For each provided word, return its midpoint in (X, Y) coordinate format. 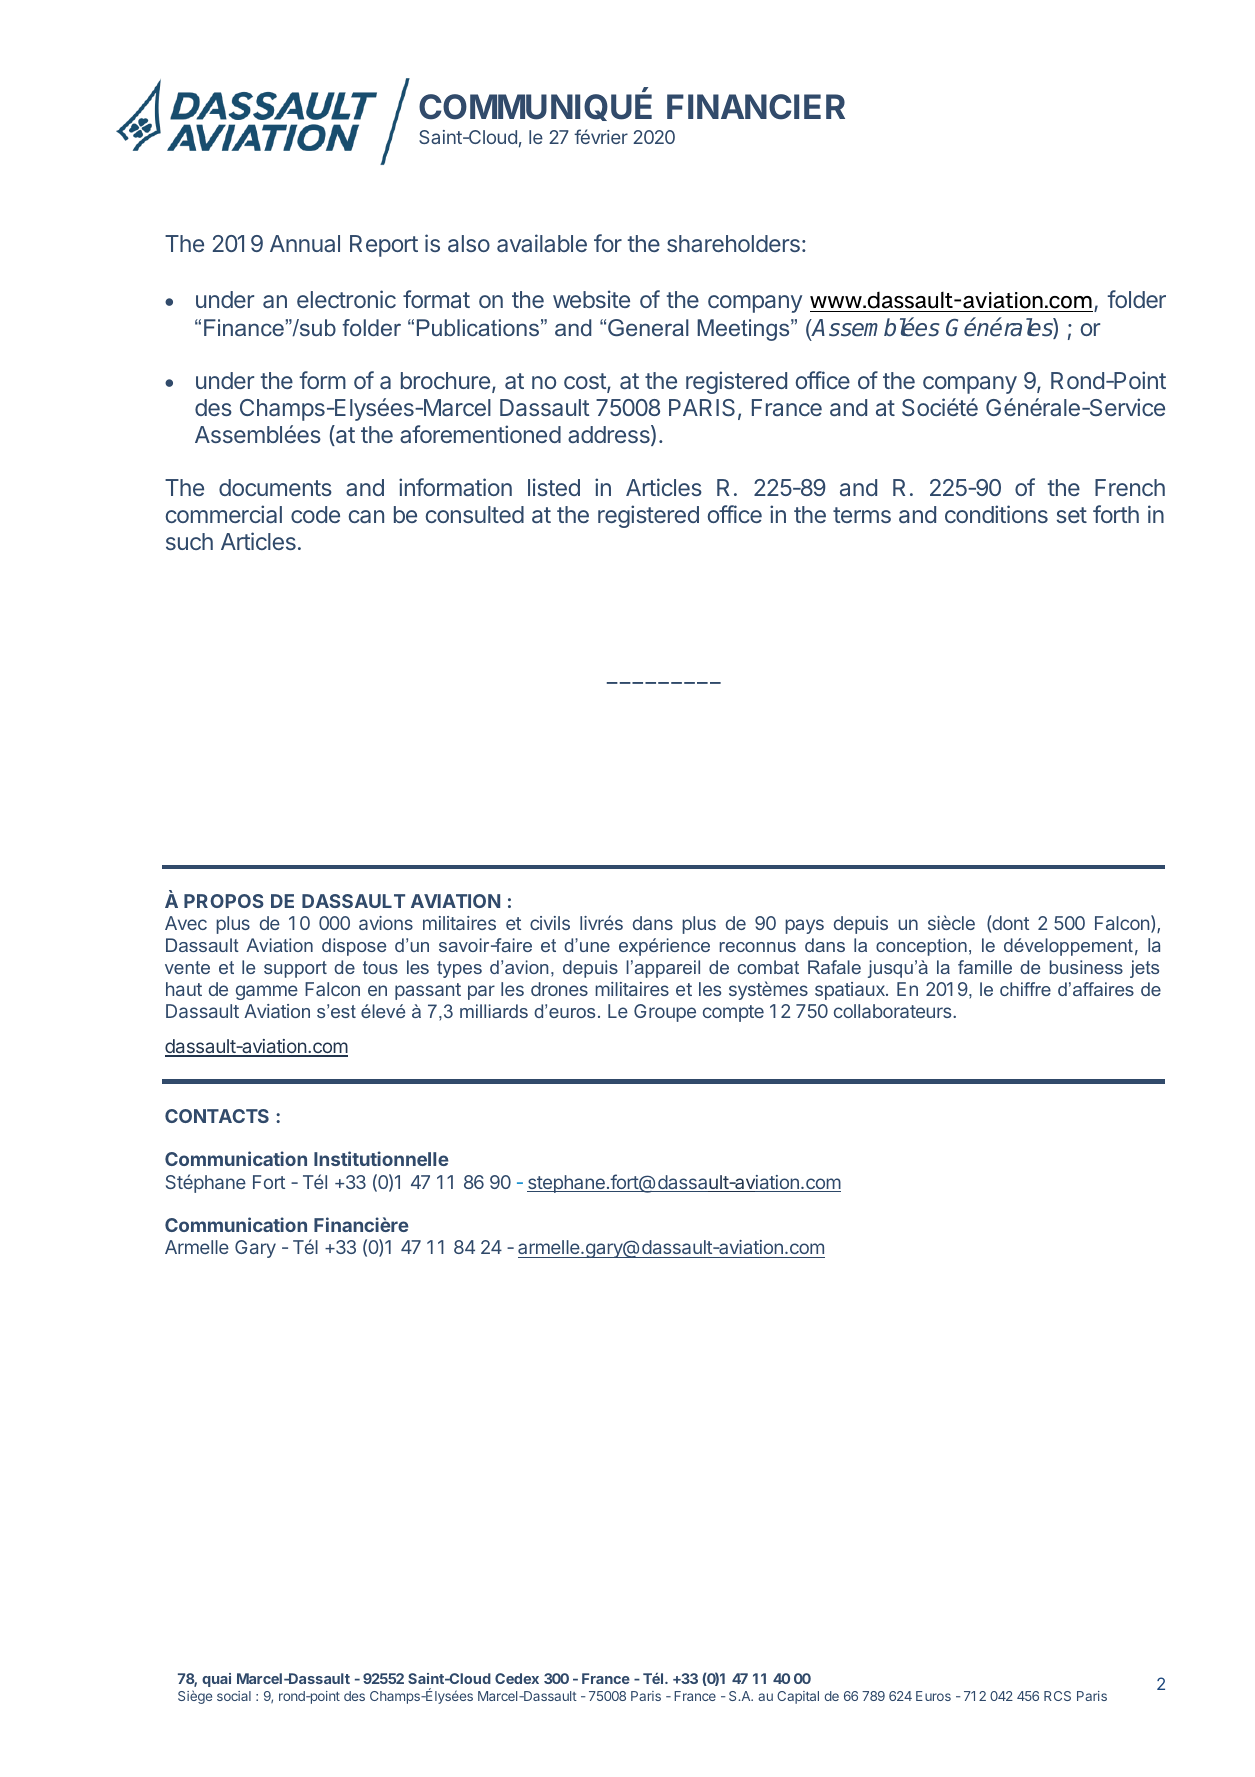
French (1130, 487)
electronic (346, 299)
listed (554, 487)
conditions (996, 514)
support (295, 969)
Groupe (665, 1013)
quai (216, 1680)
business (1086, 967)
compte (733, 1013)
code (315, 514)
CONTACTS (217, 1116)
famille (985, 967)
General (648, 327)
